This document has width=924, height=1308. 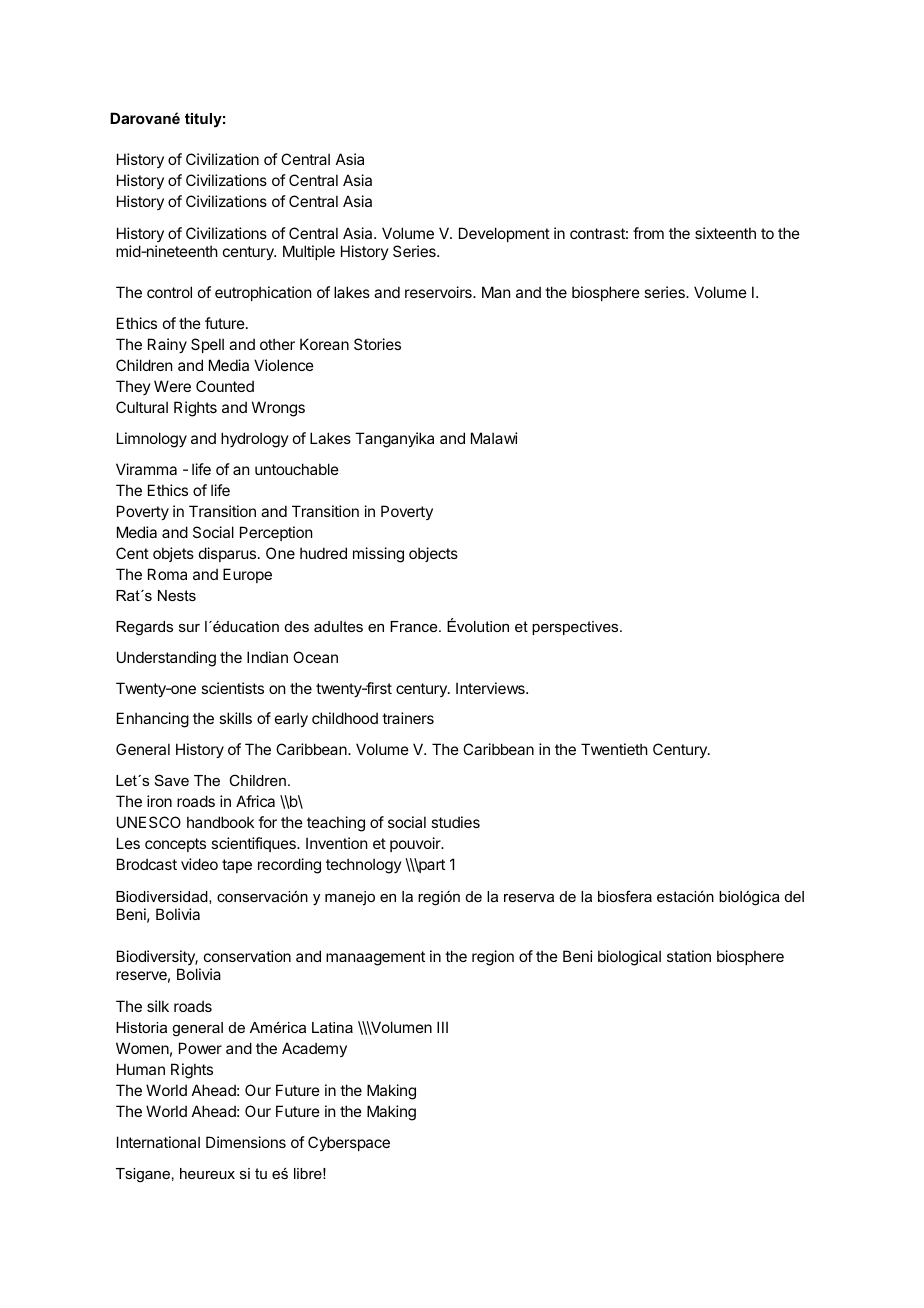 I want to click on reservoirs, so click(x=439, y=292).
